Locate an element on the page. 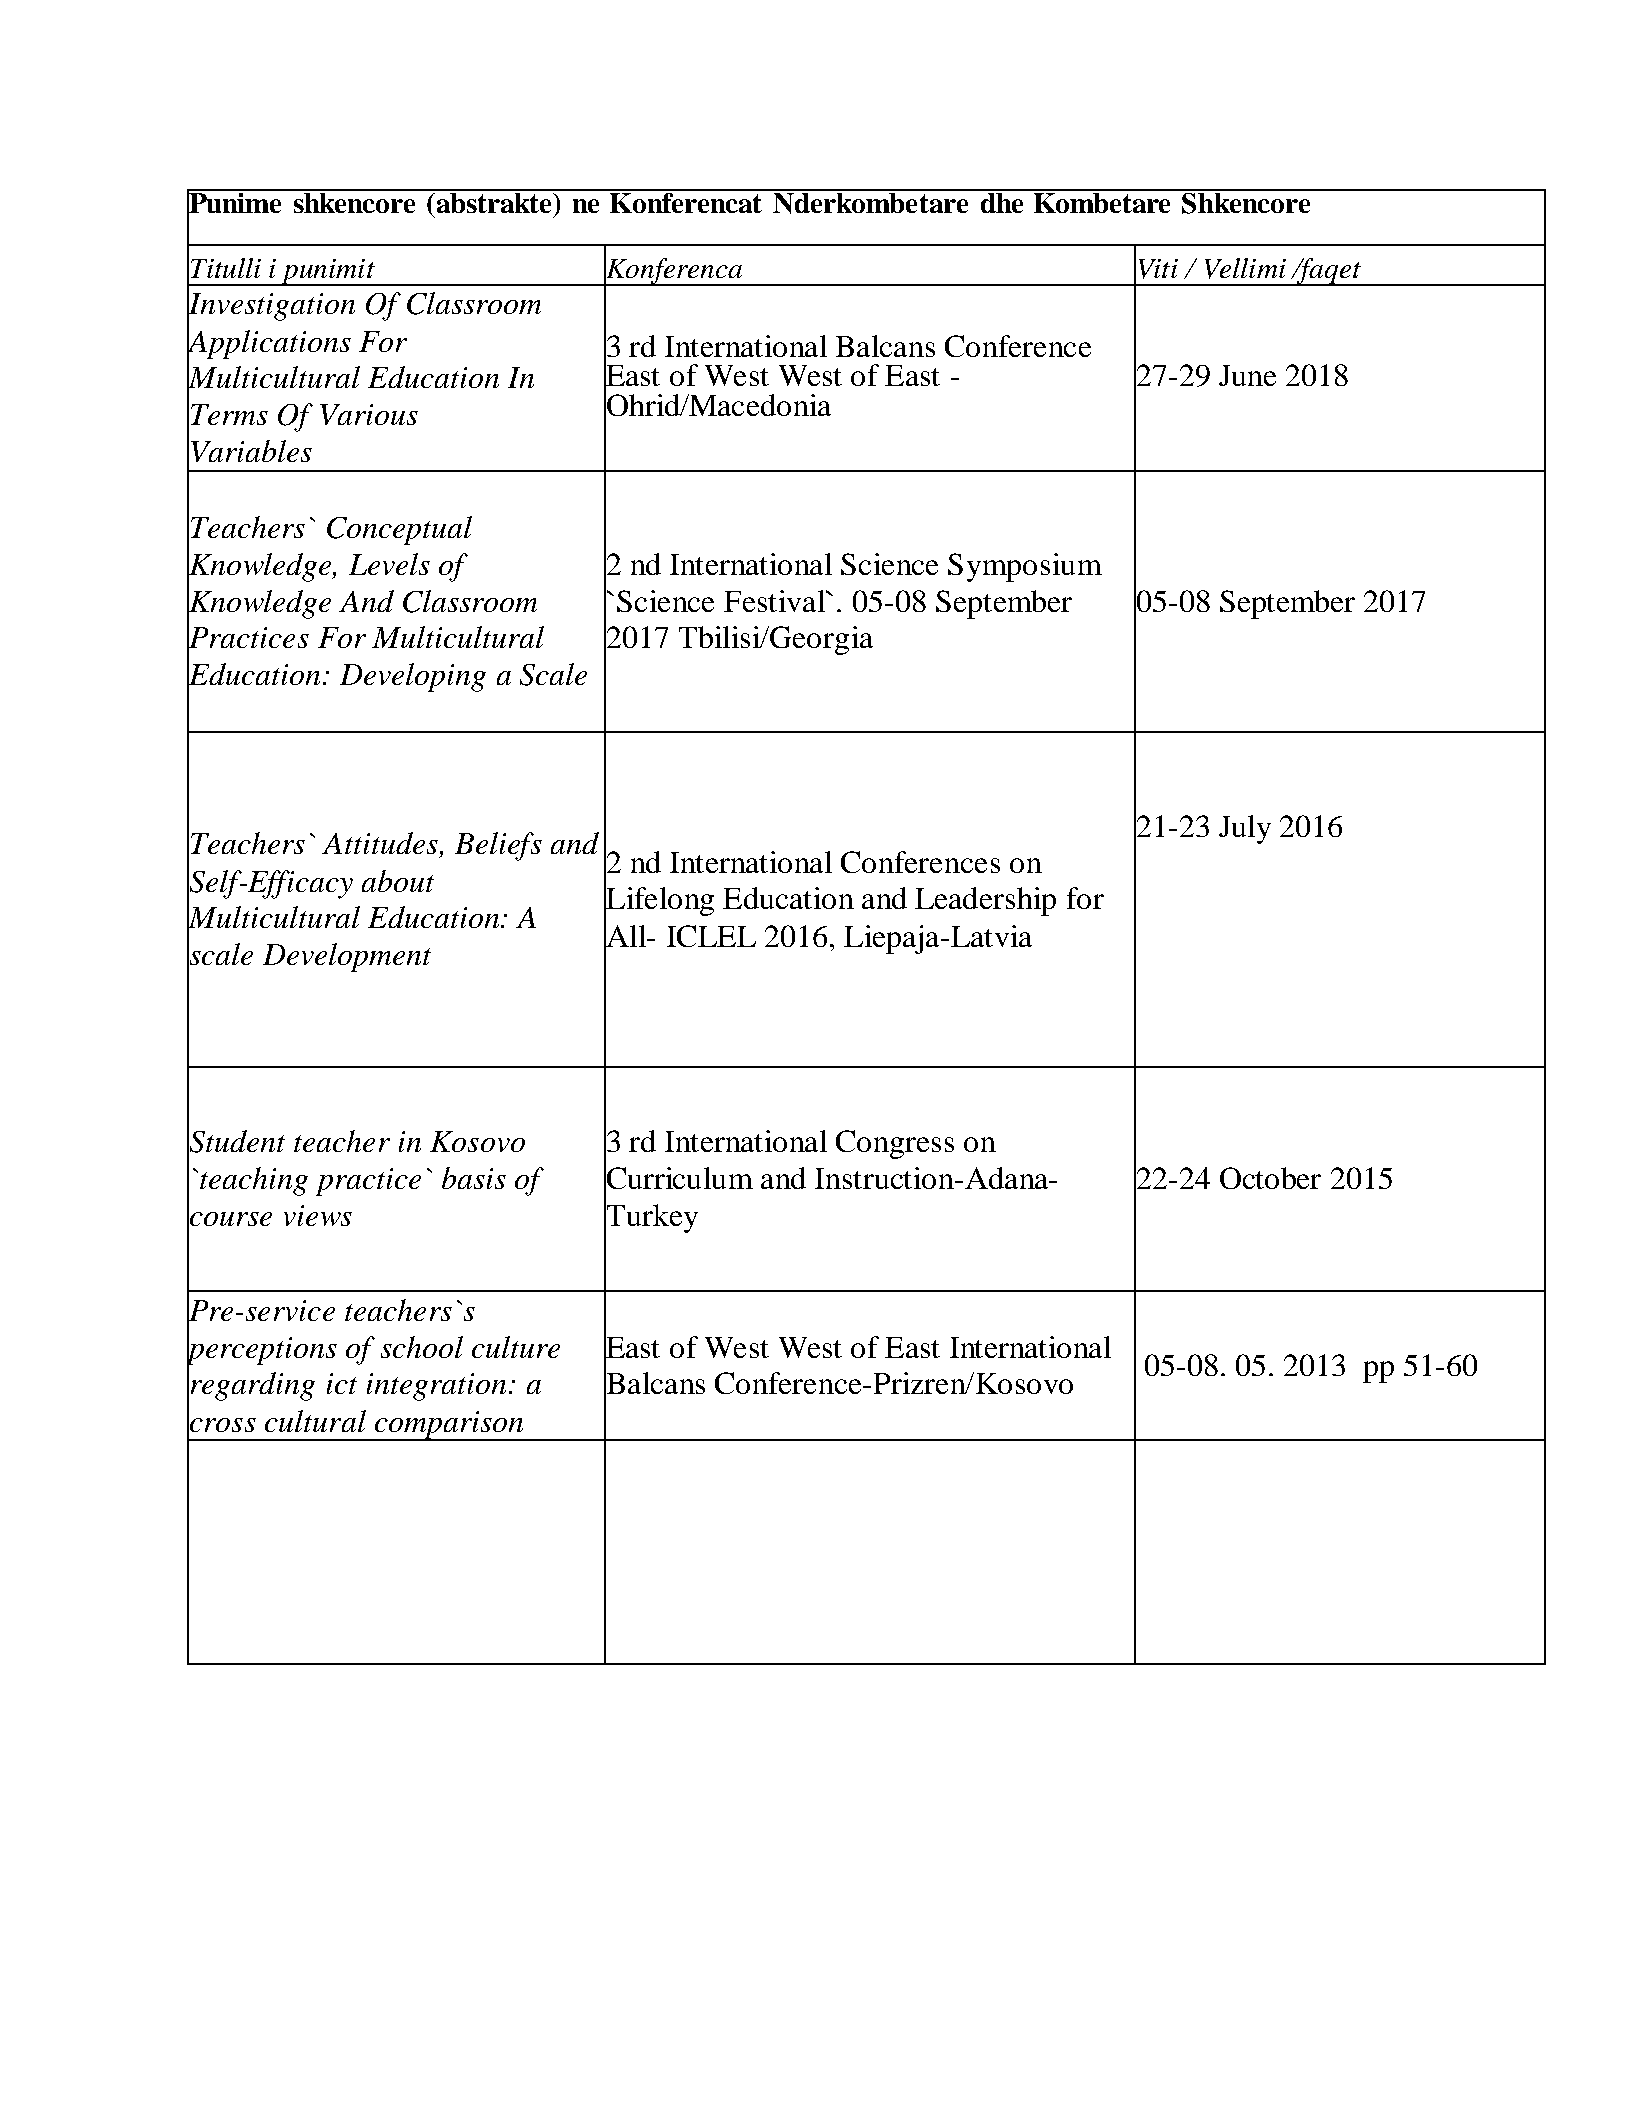 This page has height=2113, width=1633. culture is located at coordinates (516, 1347).
